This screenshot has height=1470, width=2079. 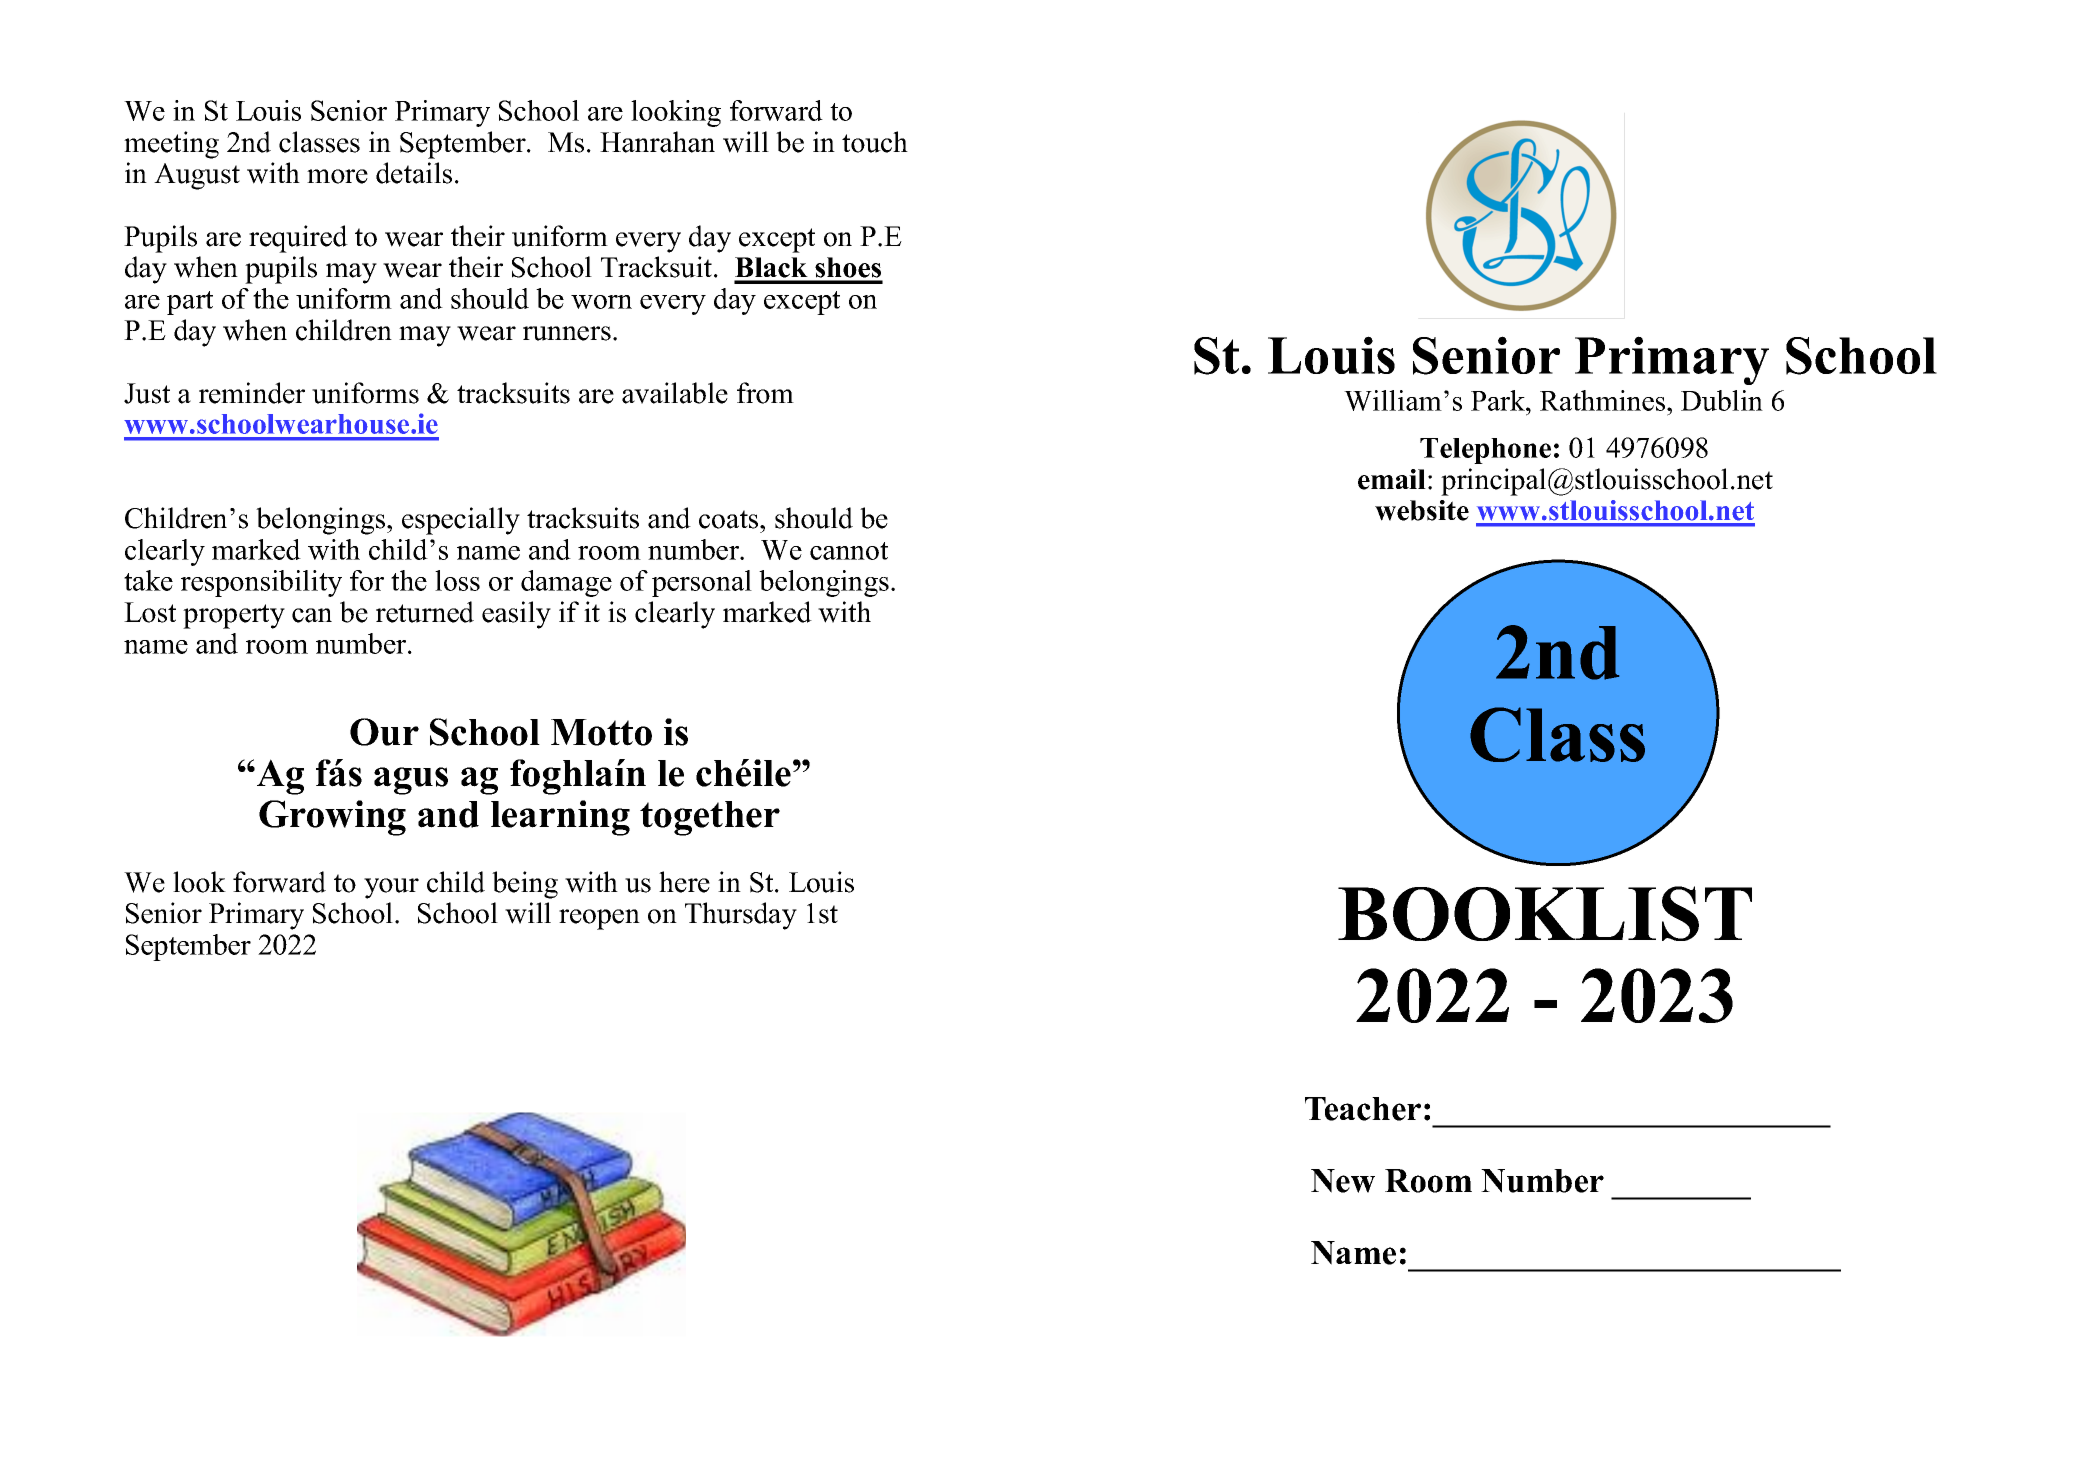 What do you see at coordinates (702, 583) in the screenshot?
I see `personal` at bounding box center [702, 583].
